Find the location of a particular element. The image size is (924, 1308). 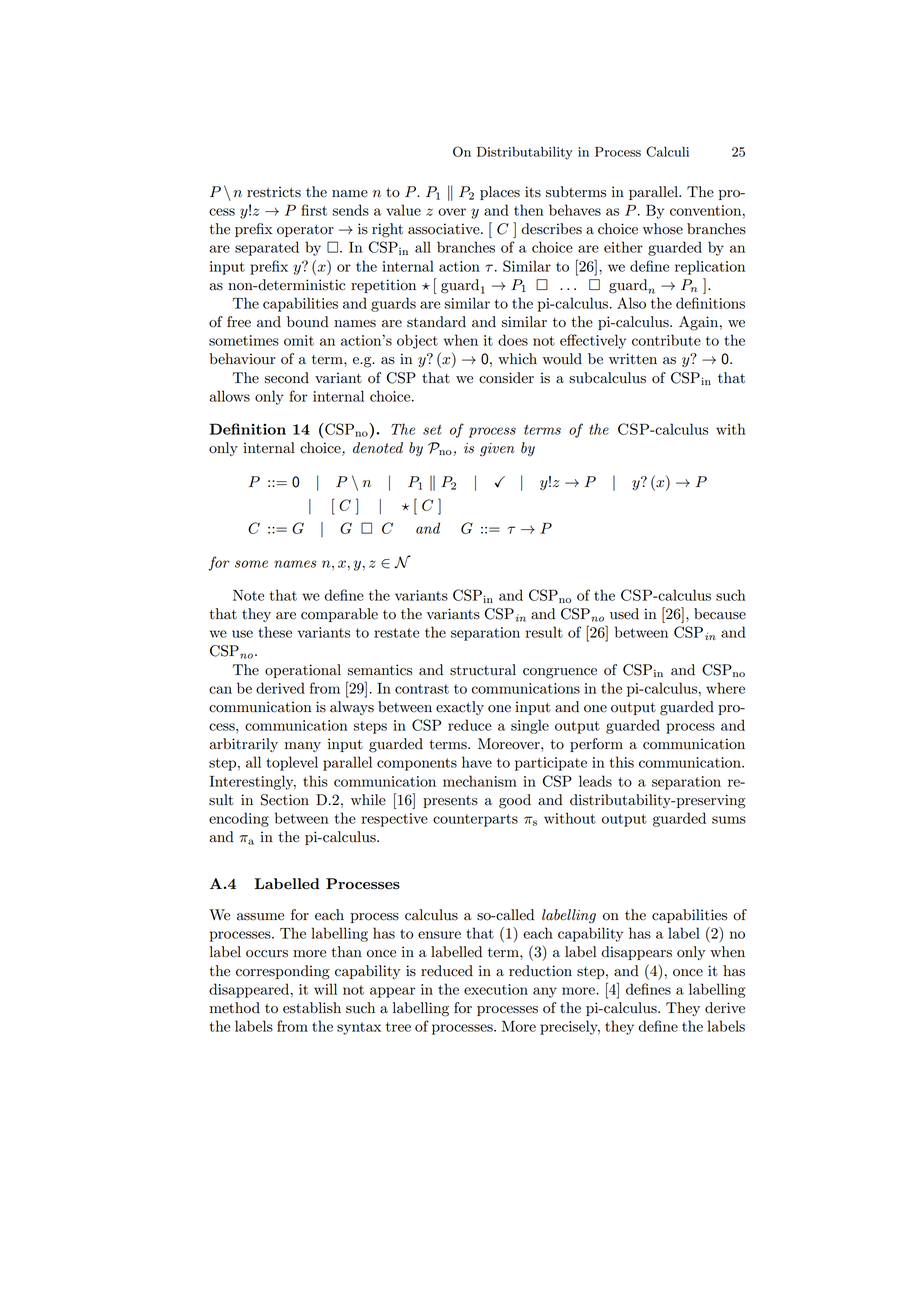

establish is located at coordinates (312, 1008).
